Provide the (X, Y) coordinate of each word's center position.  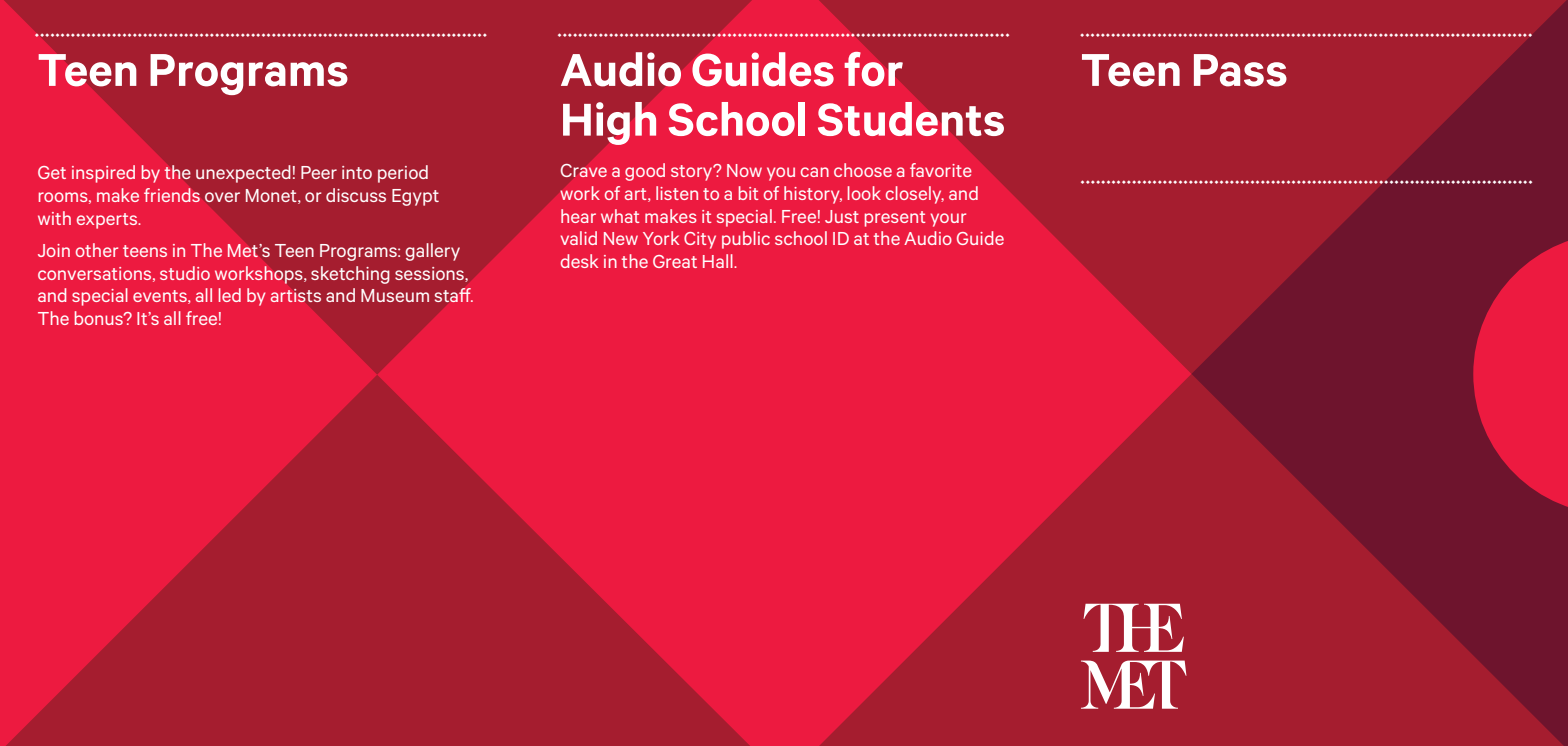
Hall (719, 261)
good (645, 172)
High (610, 123)
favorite (941, 170)
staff (454, 295)
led (230, 295)
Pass (1240, 70)
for (873, 69)
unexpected (243, 174)
